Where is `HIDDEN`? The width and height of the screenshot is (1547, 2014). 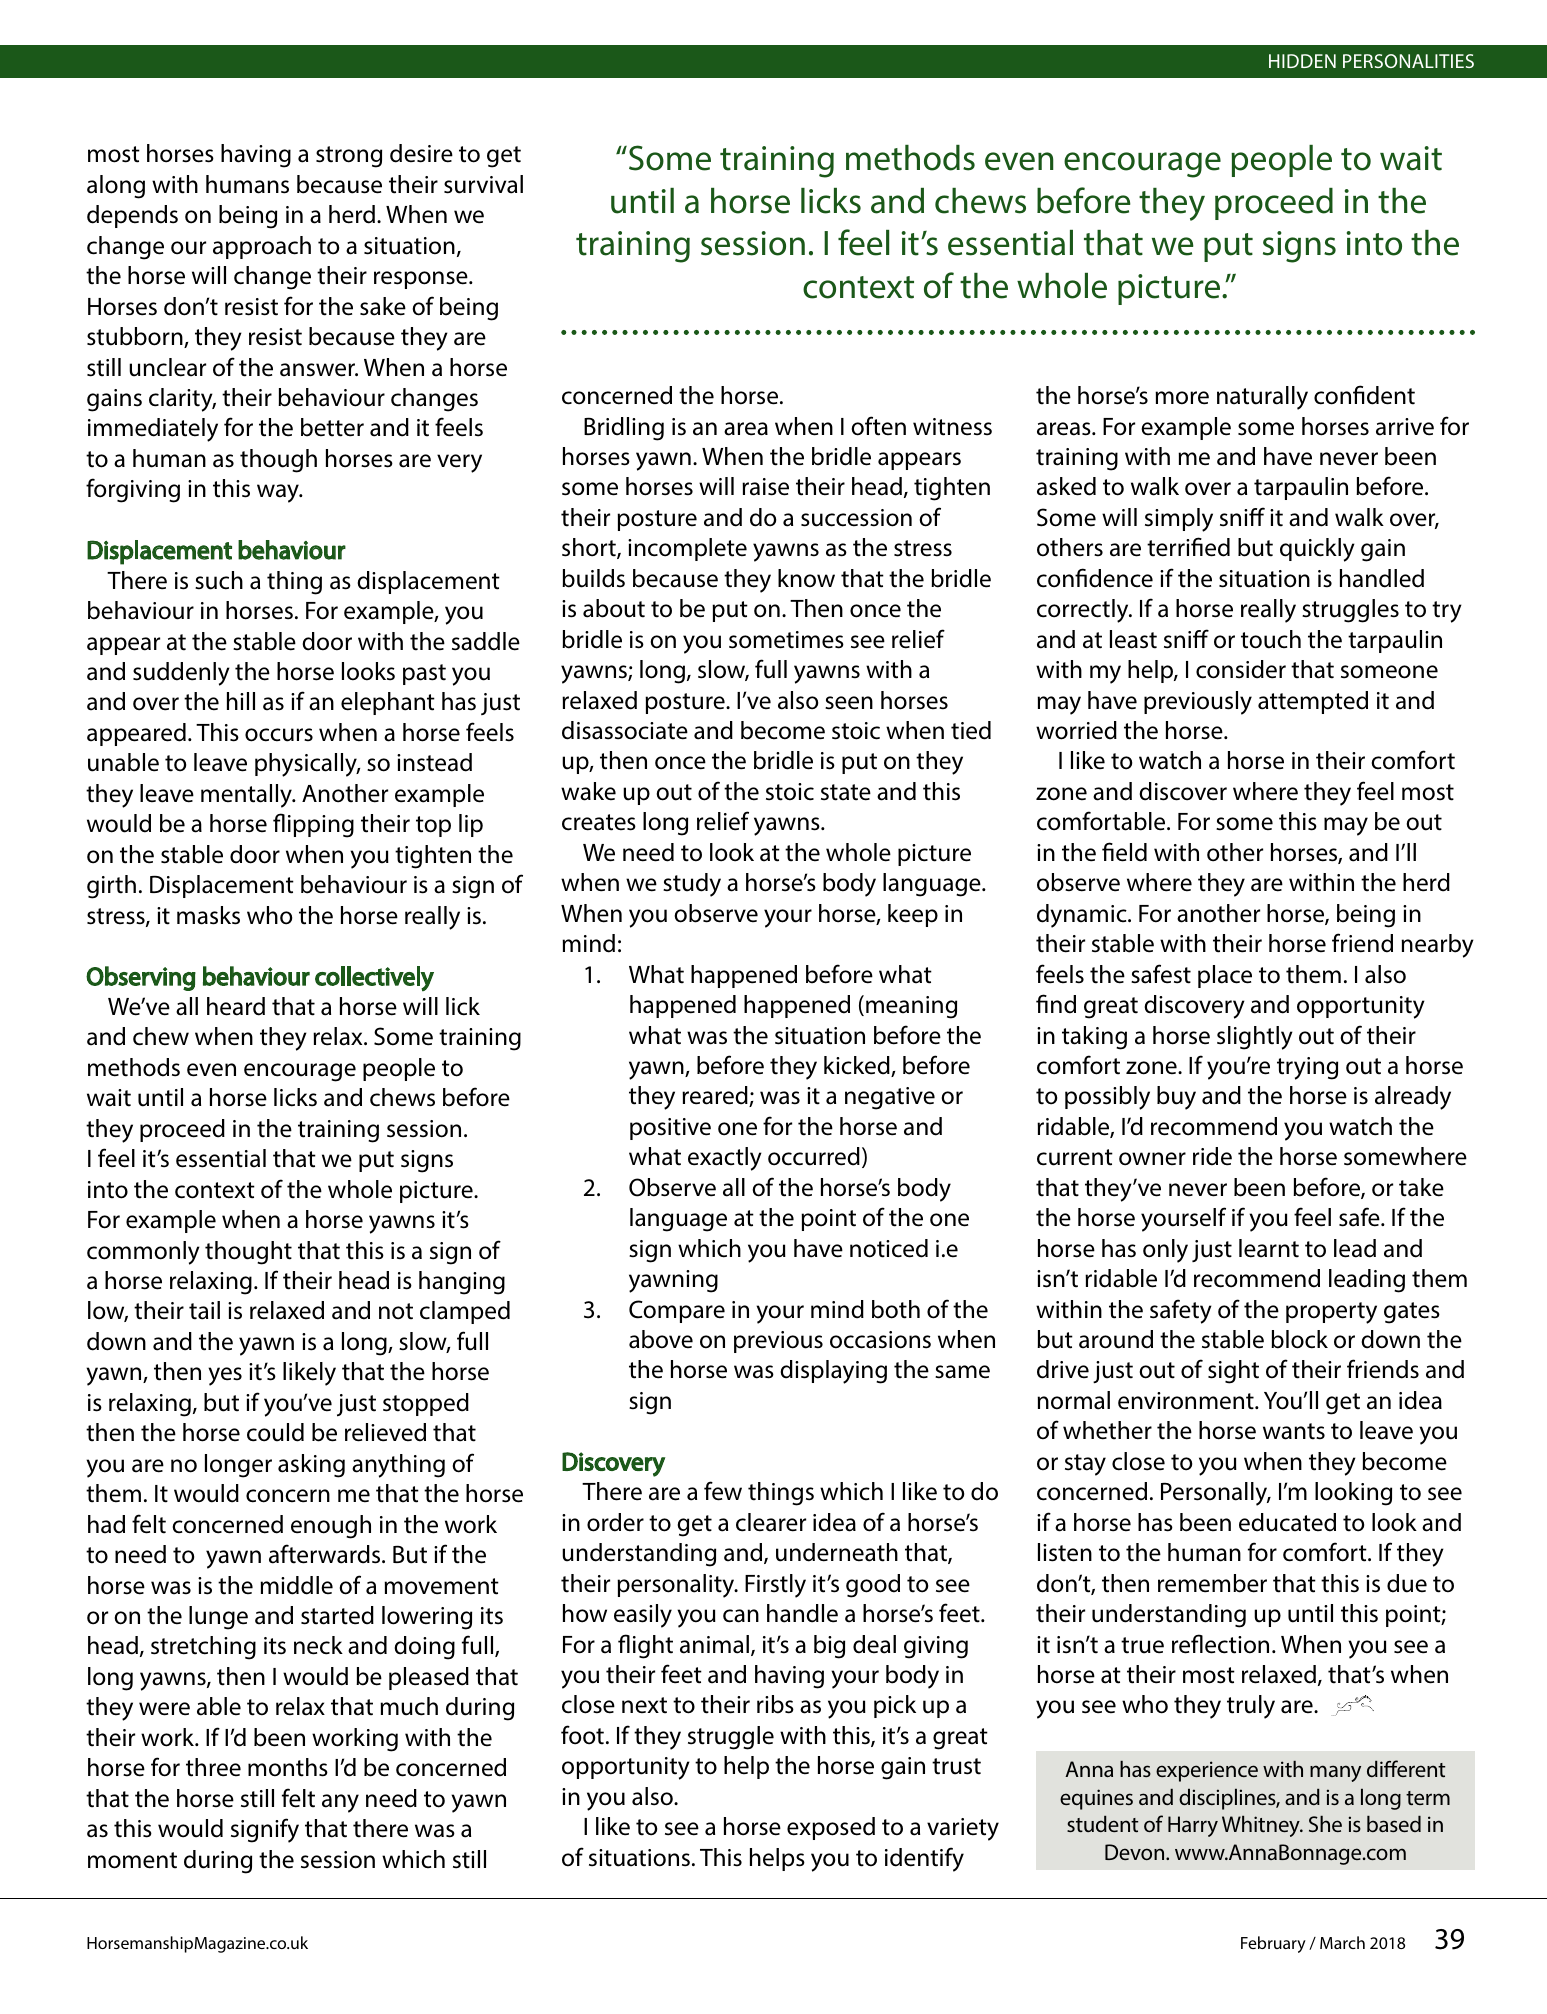
HIDDEN is located at coordinates (1302, 61).
